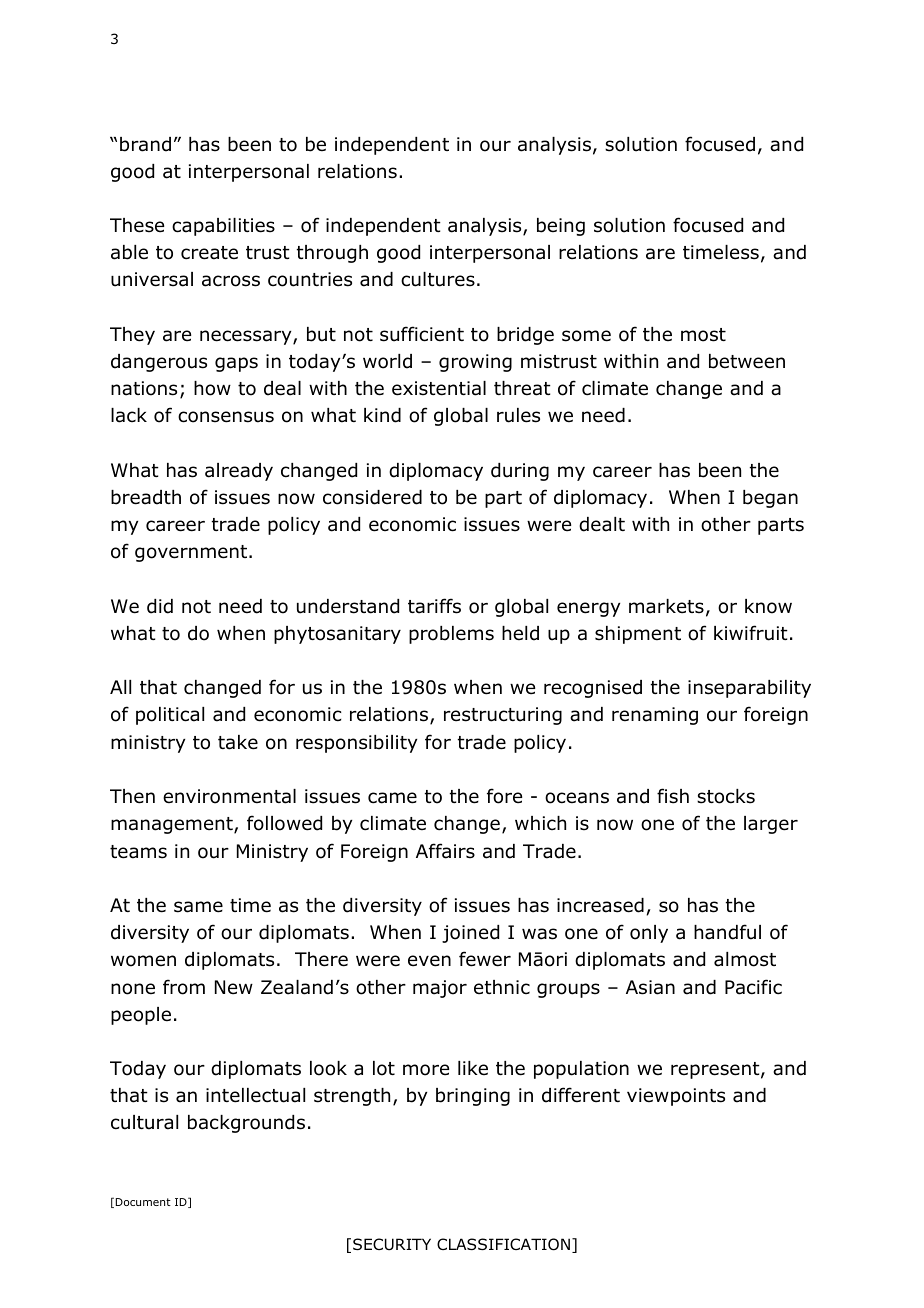 Image resolution: width=924 pixels, height=1308 pixels. What do you see at coordinates (438, 279) in the image?
I see `cultures` at bounding box center [438, 279].
